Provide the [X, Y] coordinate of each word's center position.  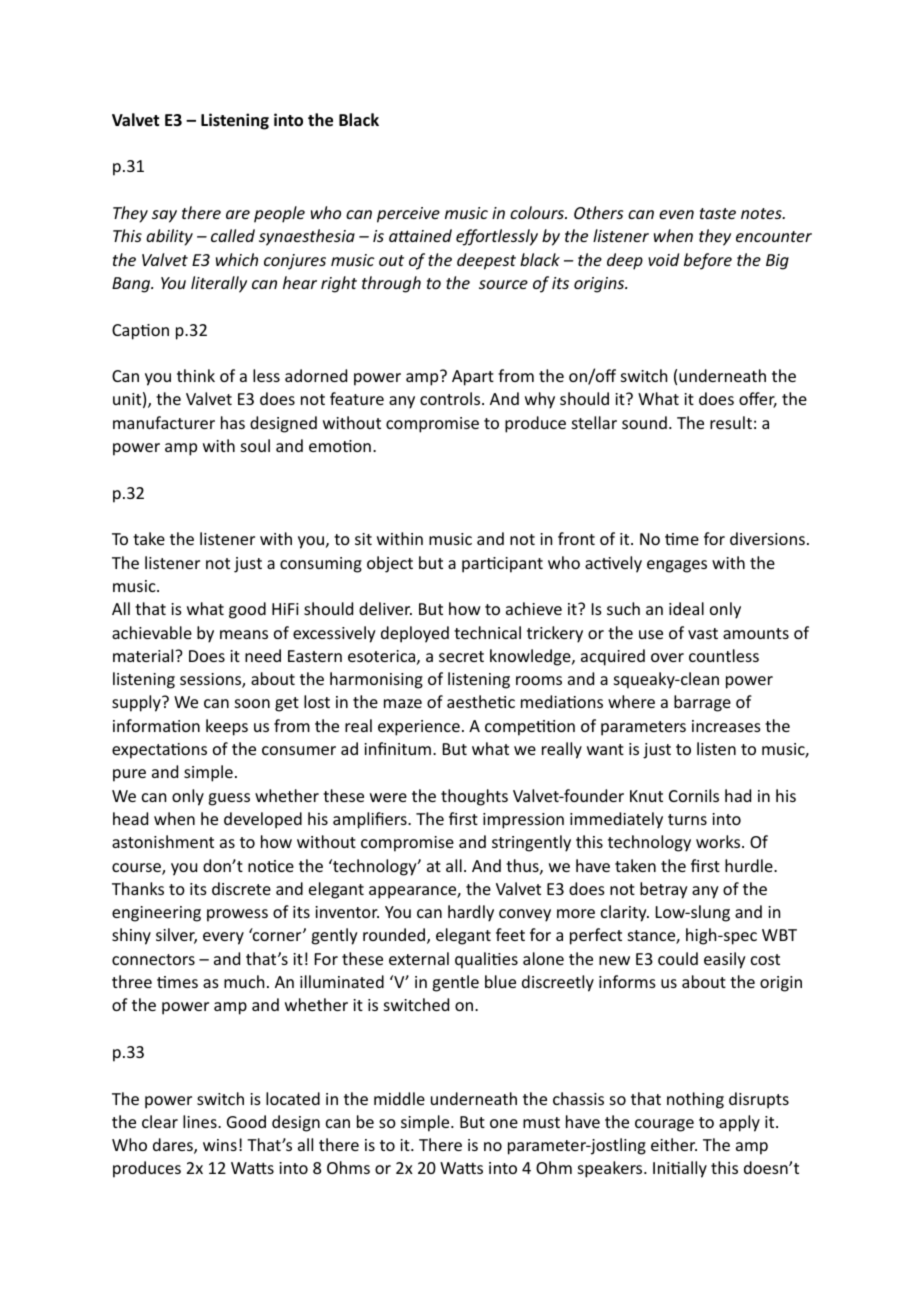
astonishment [163, 841]
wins [220, 1145]
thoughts [474, 797]
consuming [321, 565]
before [708, 261]
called [233, 235]
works [719, 841]
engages [677, 566]
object [390, 564]
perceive [408, 215]
